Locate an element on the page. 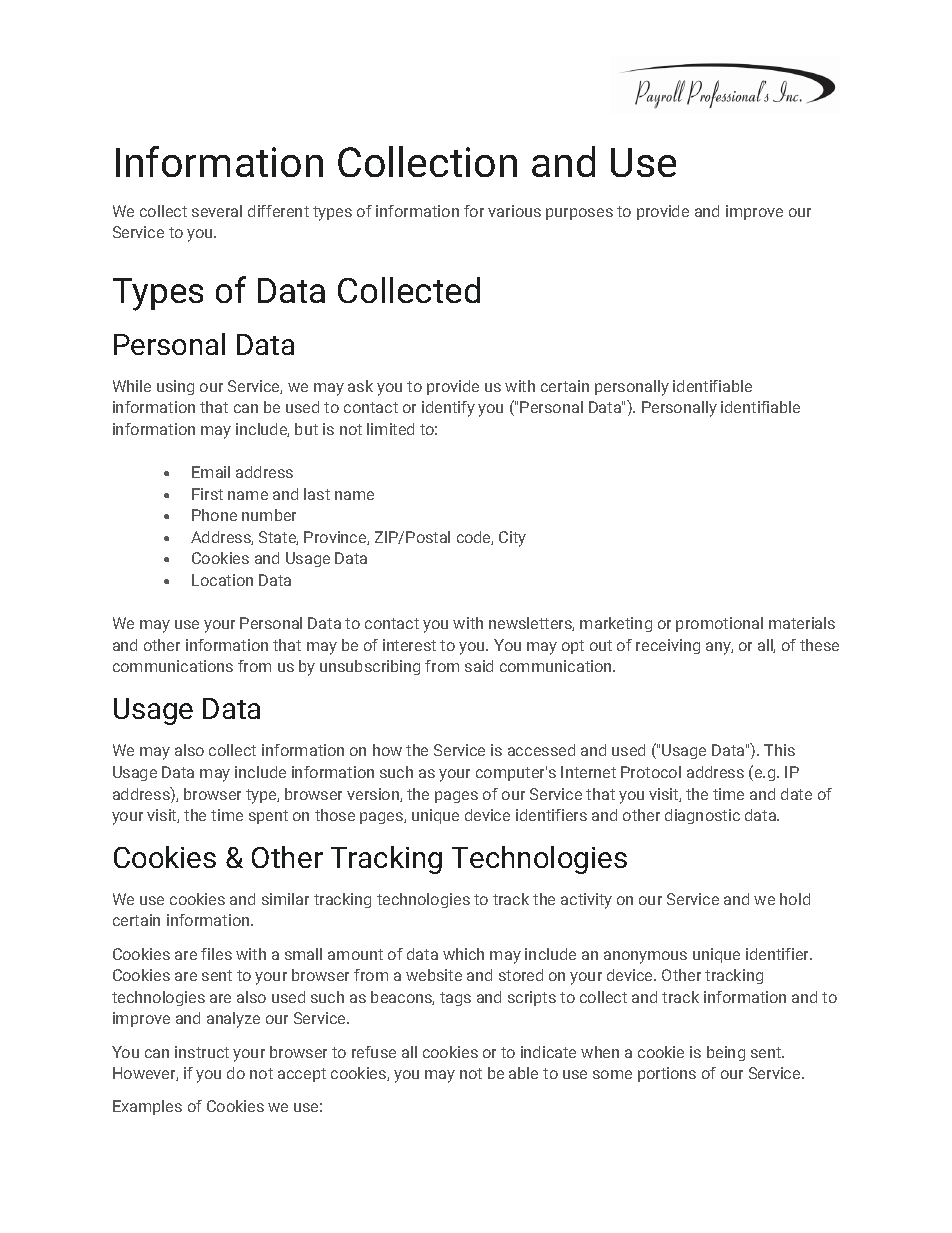 This document has width=952, height=1233. various is located at coordinates (514, 211).
